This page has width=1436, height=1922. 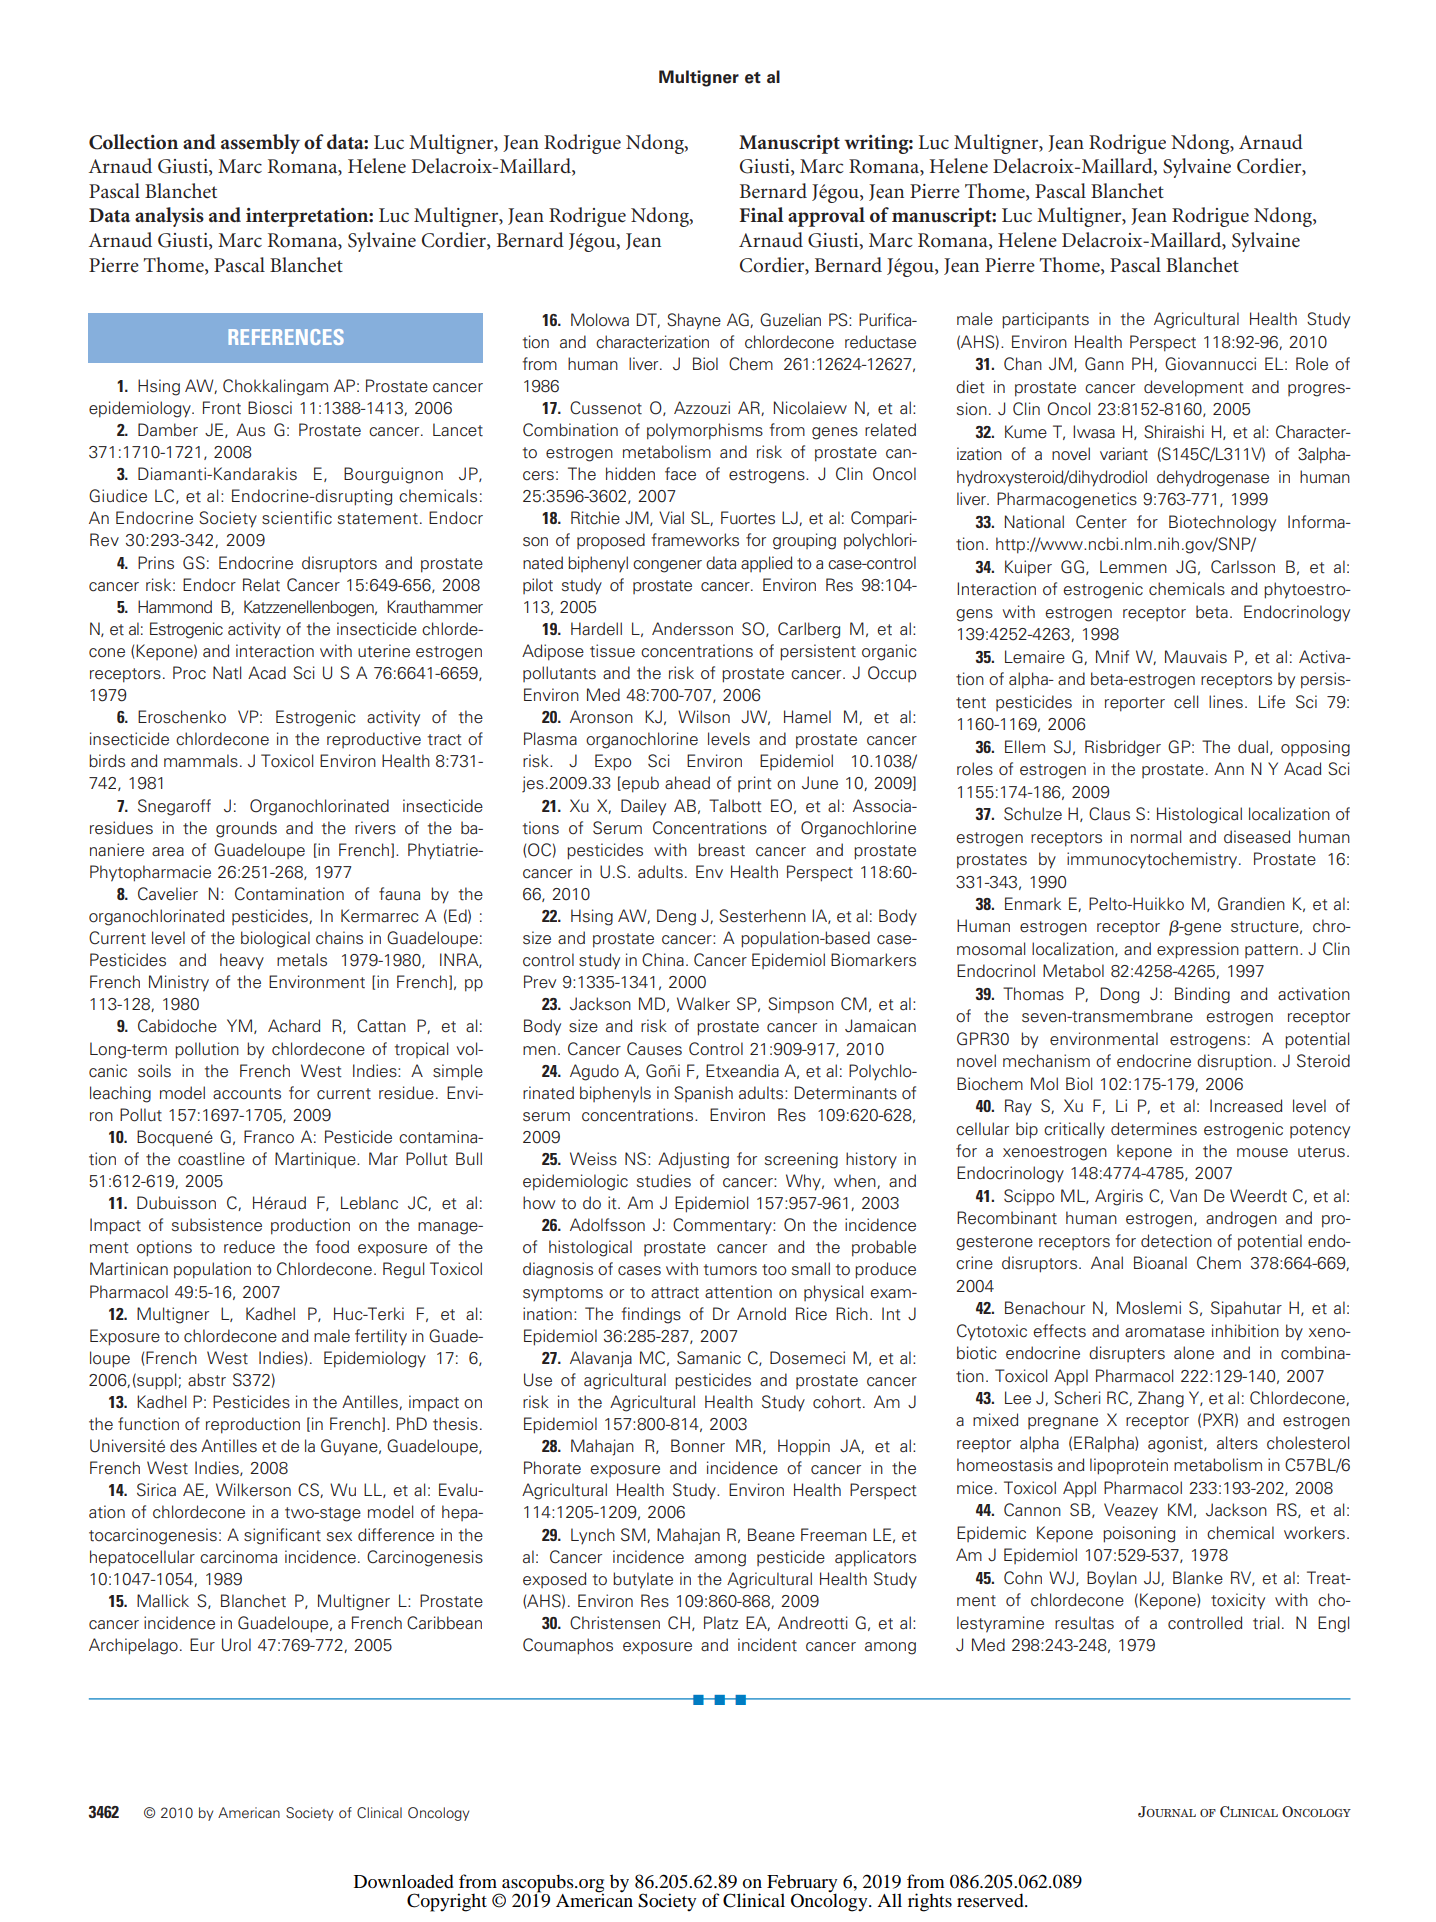 What do you see at coordinates (249, 1247) in the page?
I see `reduce` at bounding box center [249, 1247].
